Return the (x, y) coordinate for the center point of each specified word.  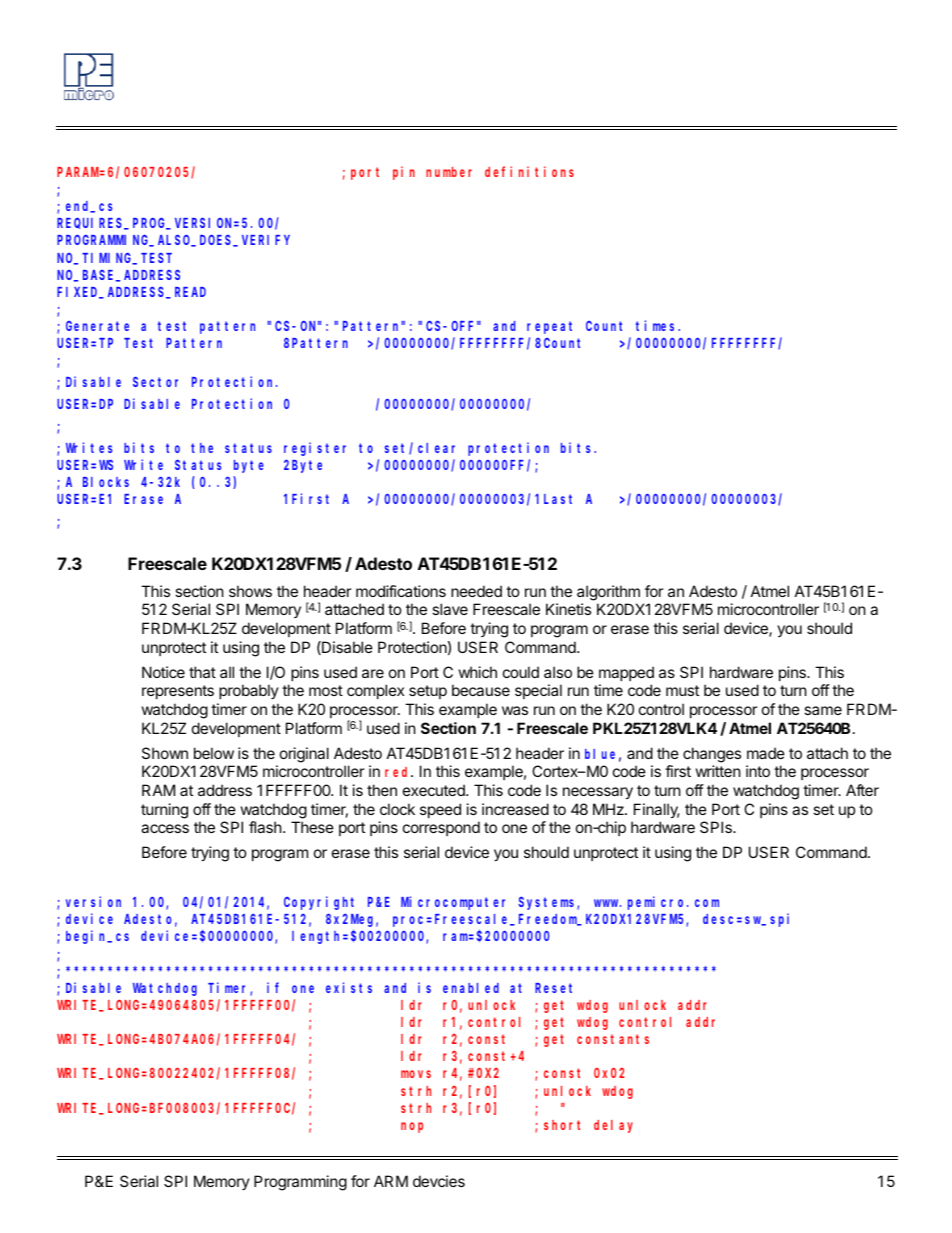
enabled (471, 988)
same (823, 710)
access (165, 828)
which (478, 672)
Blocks (106, 482)
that (202, 672)
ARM (391, 1181)
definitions (529, 171)
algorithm (608, 593)
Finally (657, 810)
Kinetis (568, 609)
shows (250, 591)
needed (476, 591)
